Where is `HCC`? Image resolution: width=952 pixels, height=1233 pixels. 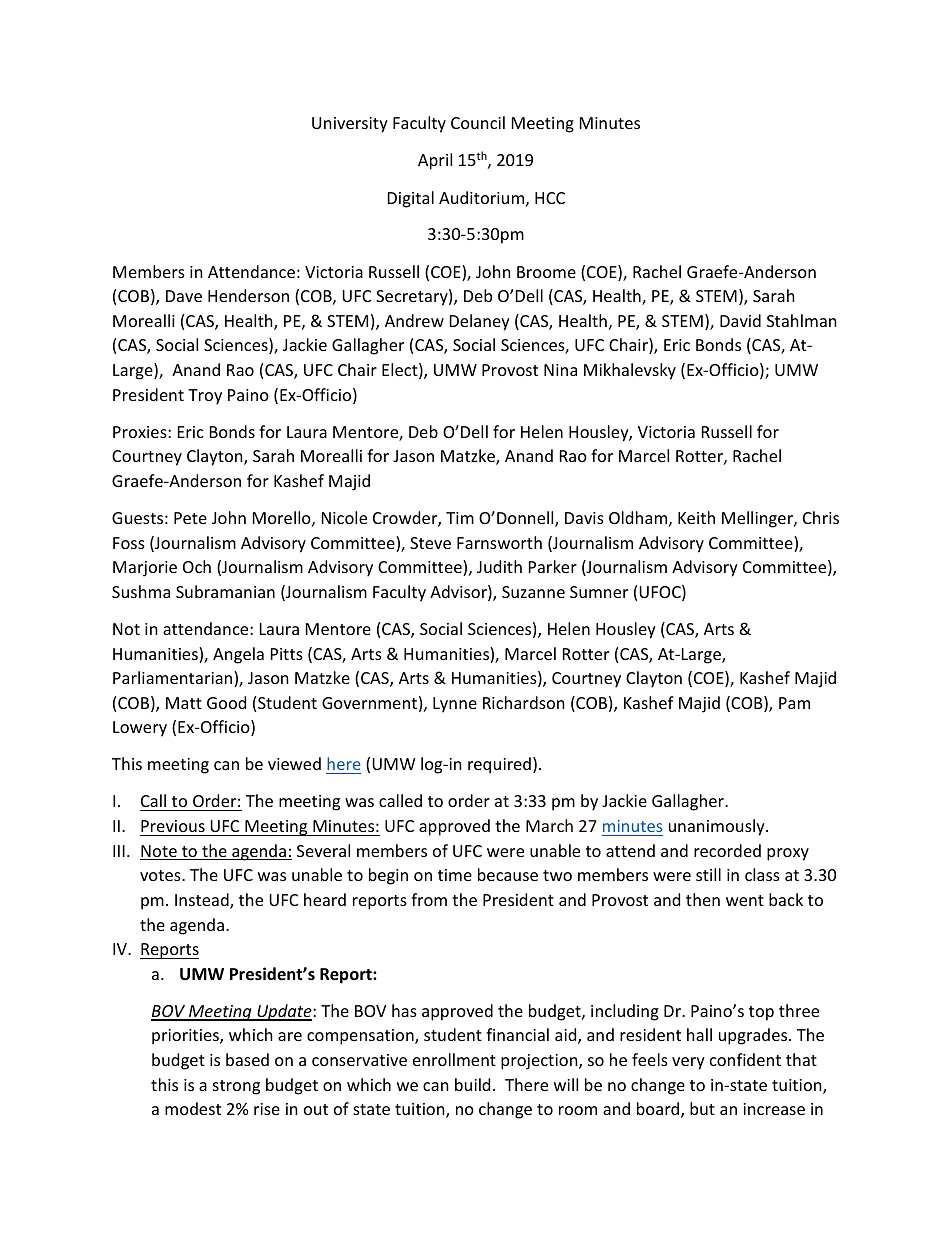
HCC is located at coordinates (550, 198).
